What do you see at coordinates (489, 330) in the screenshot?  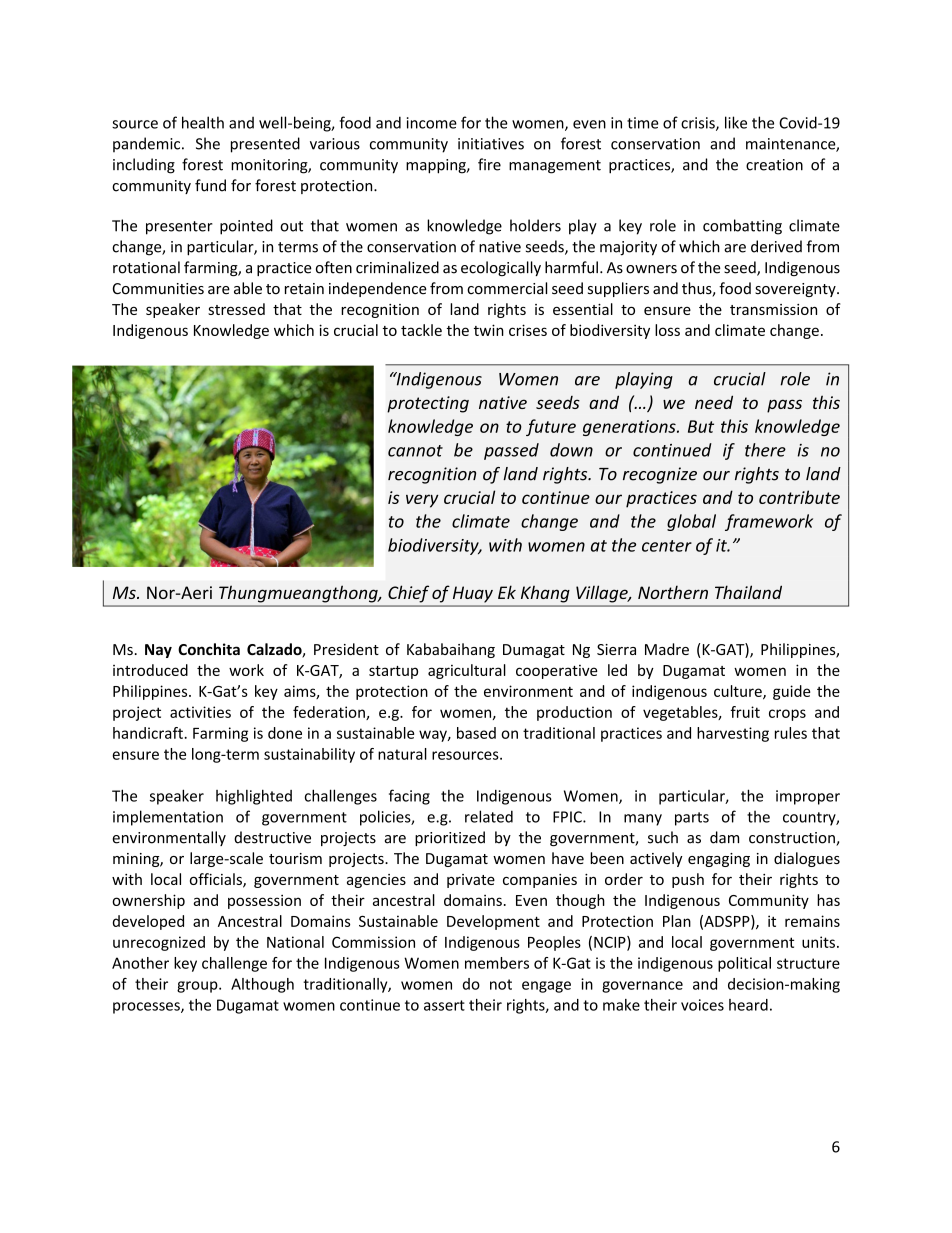 I see `twin` at bounding box center [489, 330].
